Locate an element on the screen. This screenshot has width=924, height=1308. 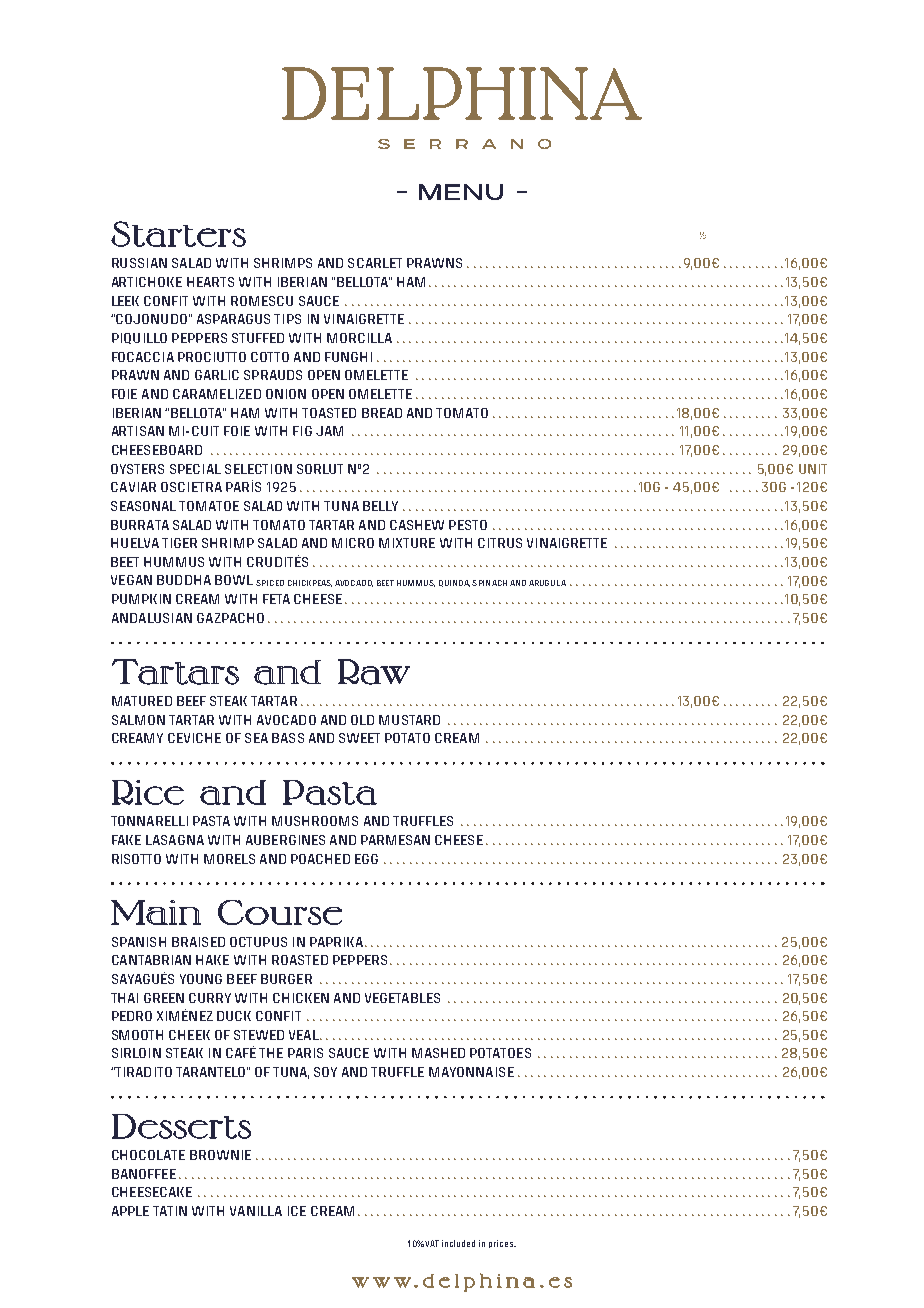
HAKE is located at coordinates (212, 960).
